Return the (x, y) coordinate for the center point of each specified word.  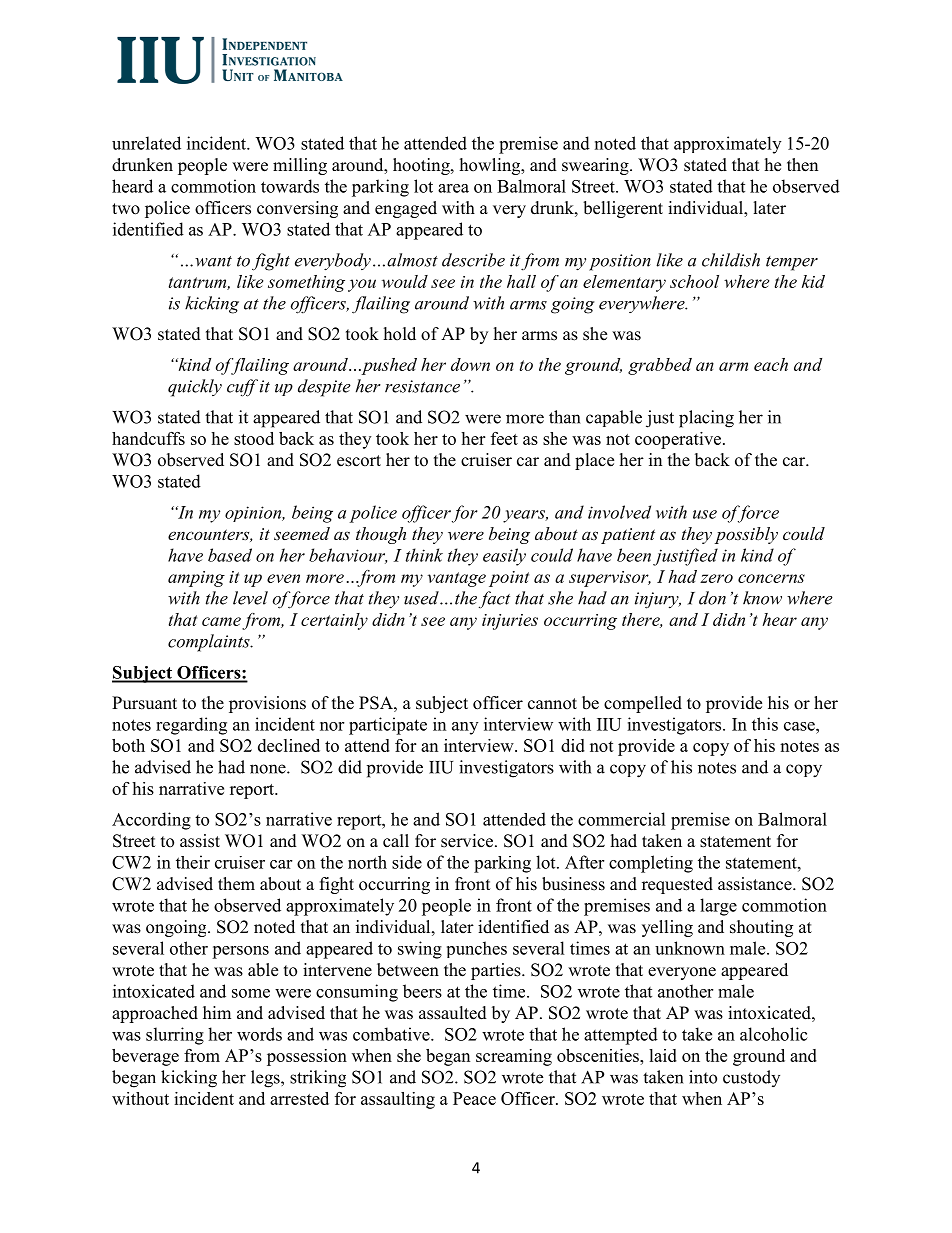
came (222, 623)
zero (716, 578)
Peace (474, 1098)
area (453, 188)
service (468, 841)
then (802, 165)
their (193, 862)
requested (677, 885)
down (470, 364)
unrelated (146, 143)
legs (266, 1079)
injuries (510, 622)
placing (706, 419)
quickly (195, 388)
